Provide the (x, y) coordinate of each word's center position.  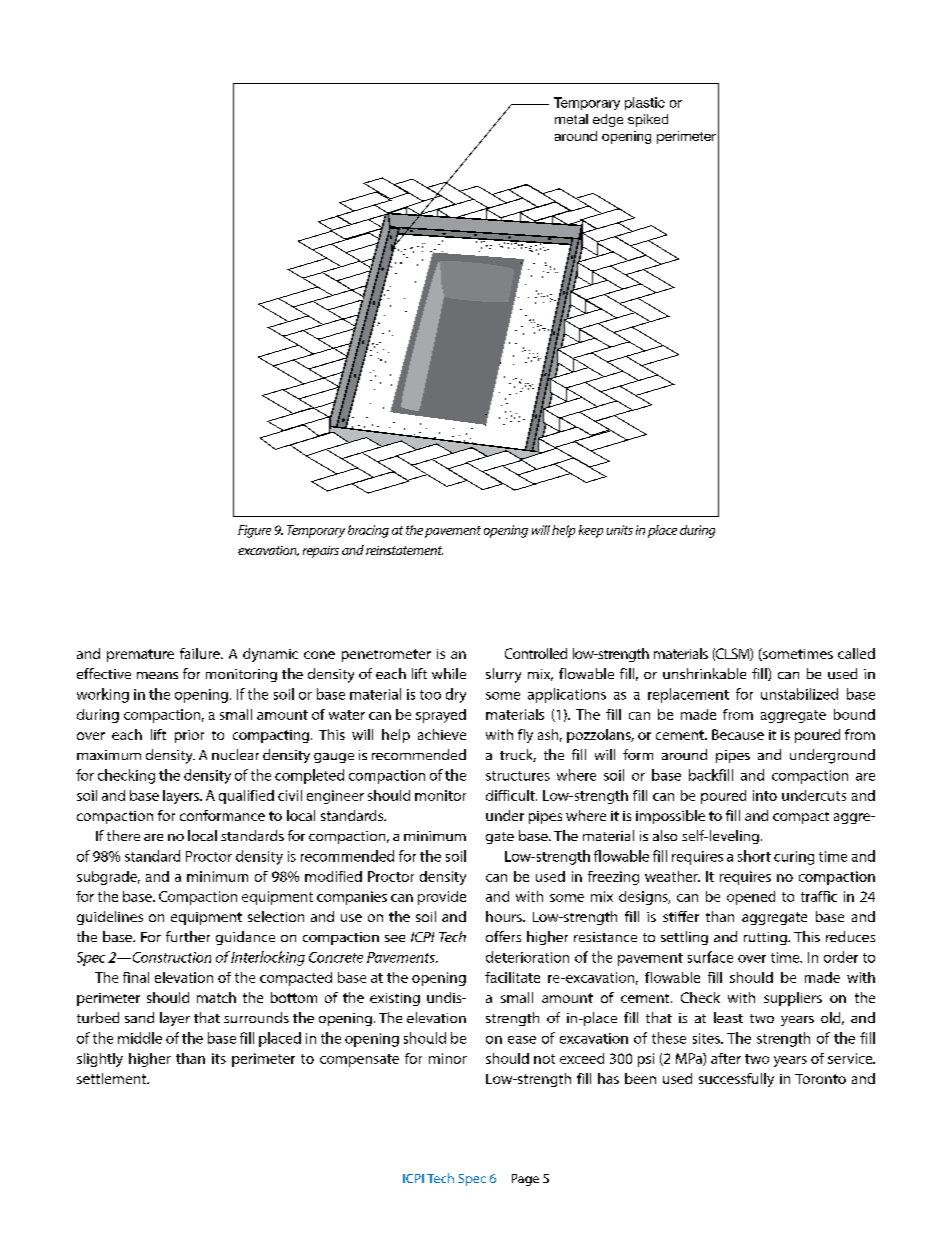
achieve (442, 734)
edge (608, 120)
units (620, 530)
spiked (648, 120)
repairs (321, 552)
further (188, 936)
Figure (254, 531)
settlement (112, 1078)
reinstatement (404, 550)
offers (503, 936)
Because (738, 734)
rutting (766, 938)
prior (189, 736)
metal (571, 119)
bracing (368, 531)
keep (591, 531)
